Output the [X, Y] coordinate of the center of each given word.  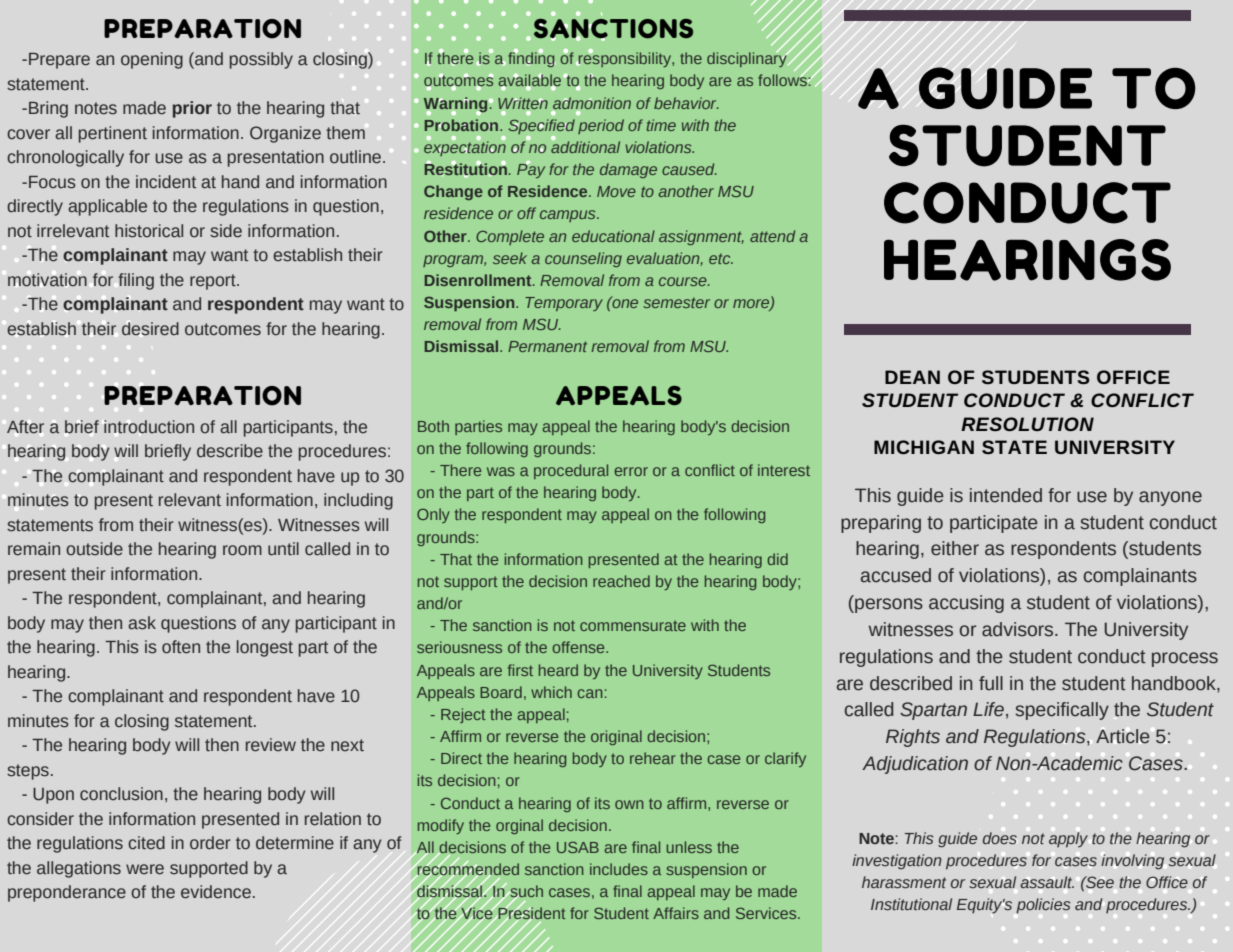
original [616, 737]
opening [152, 60]
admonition [592, 103]
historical [149, 231]
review [271, 745]
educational [613, 236]
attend [772, 236]
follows [783, 79]
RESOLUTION [1027, 424]
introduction [149, 427]
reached [621, 581]
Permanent [547, 346]
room [242, 550]
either [955, 548]
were [145, 869]
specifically [1062, 711]
